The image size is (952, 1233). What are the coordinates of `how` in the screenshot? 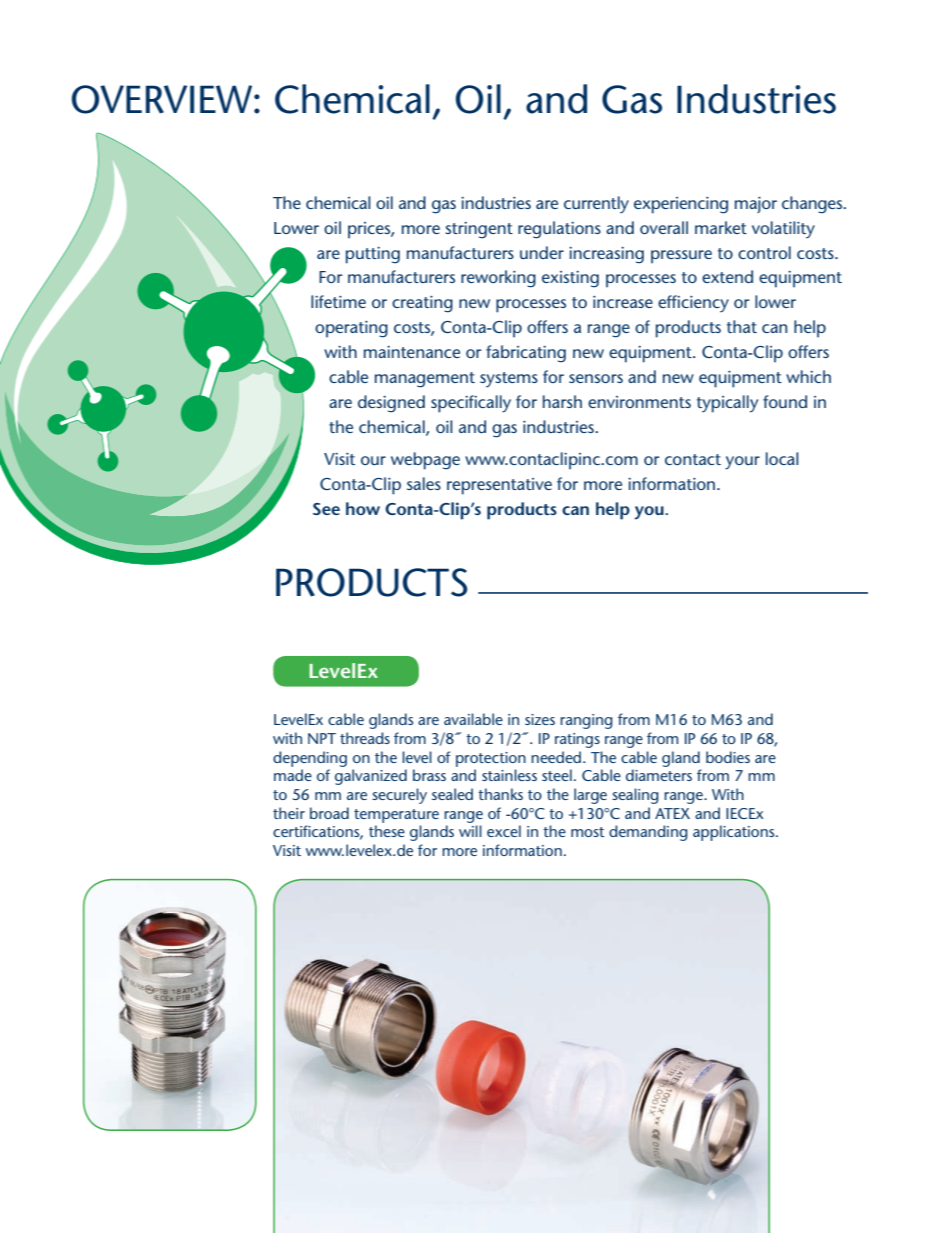 It's located at (363, 508).
